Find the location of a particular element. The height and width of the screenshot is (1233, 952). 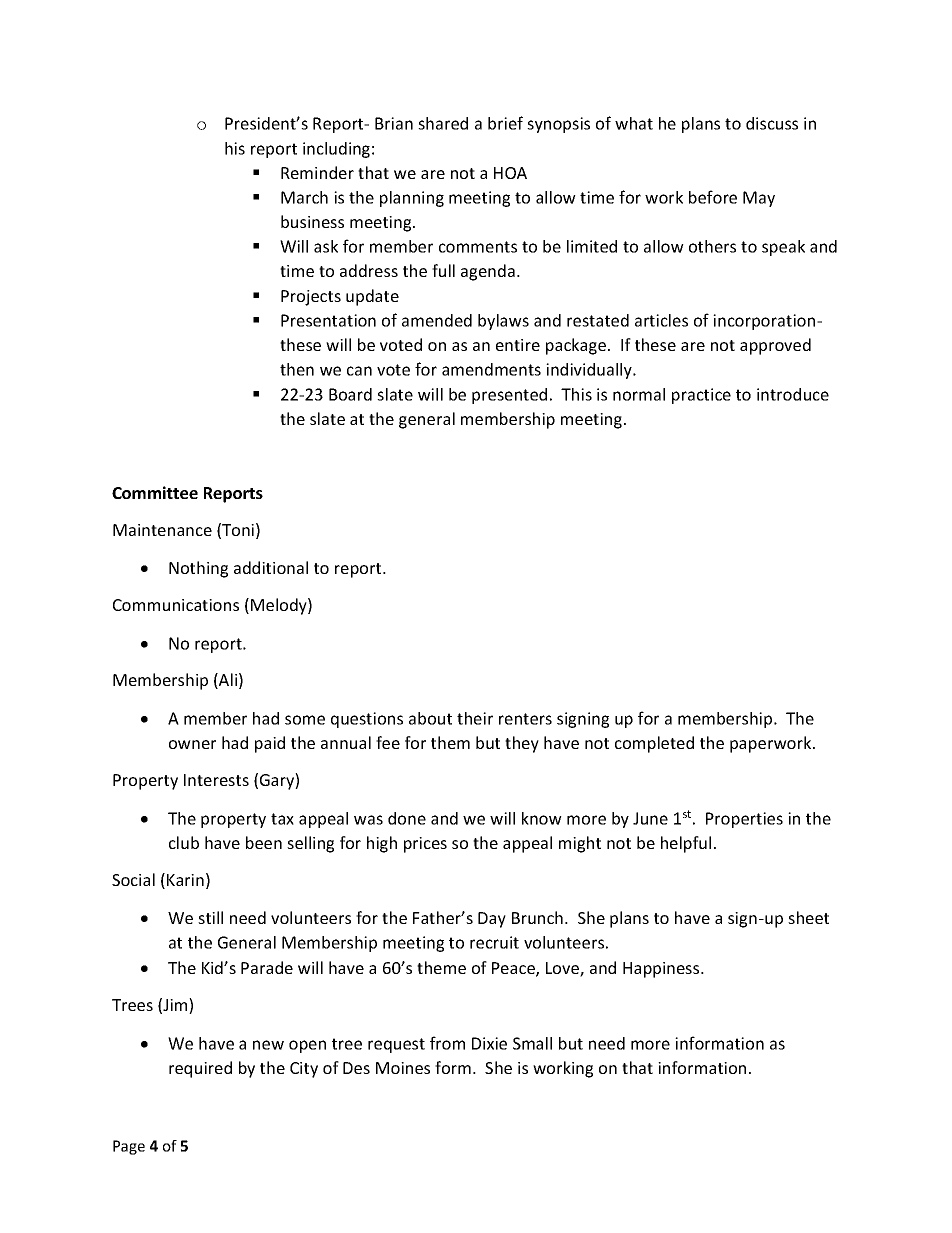

still is located at coordinates (210, 917).
